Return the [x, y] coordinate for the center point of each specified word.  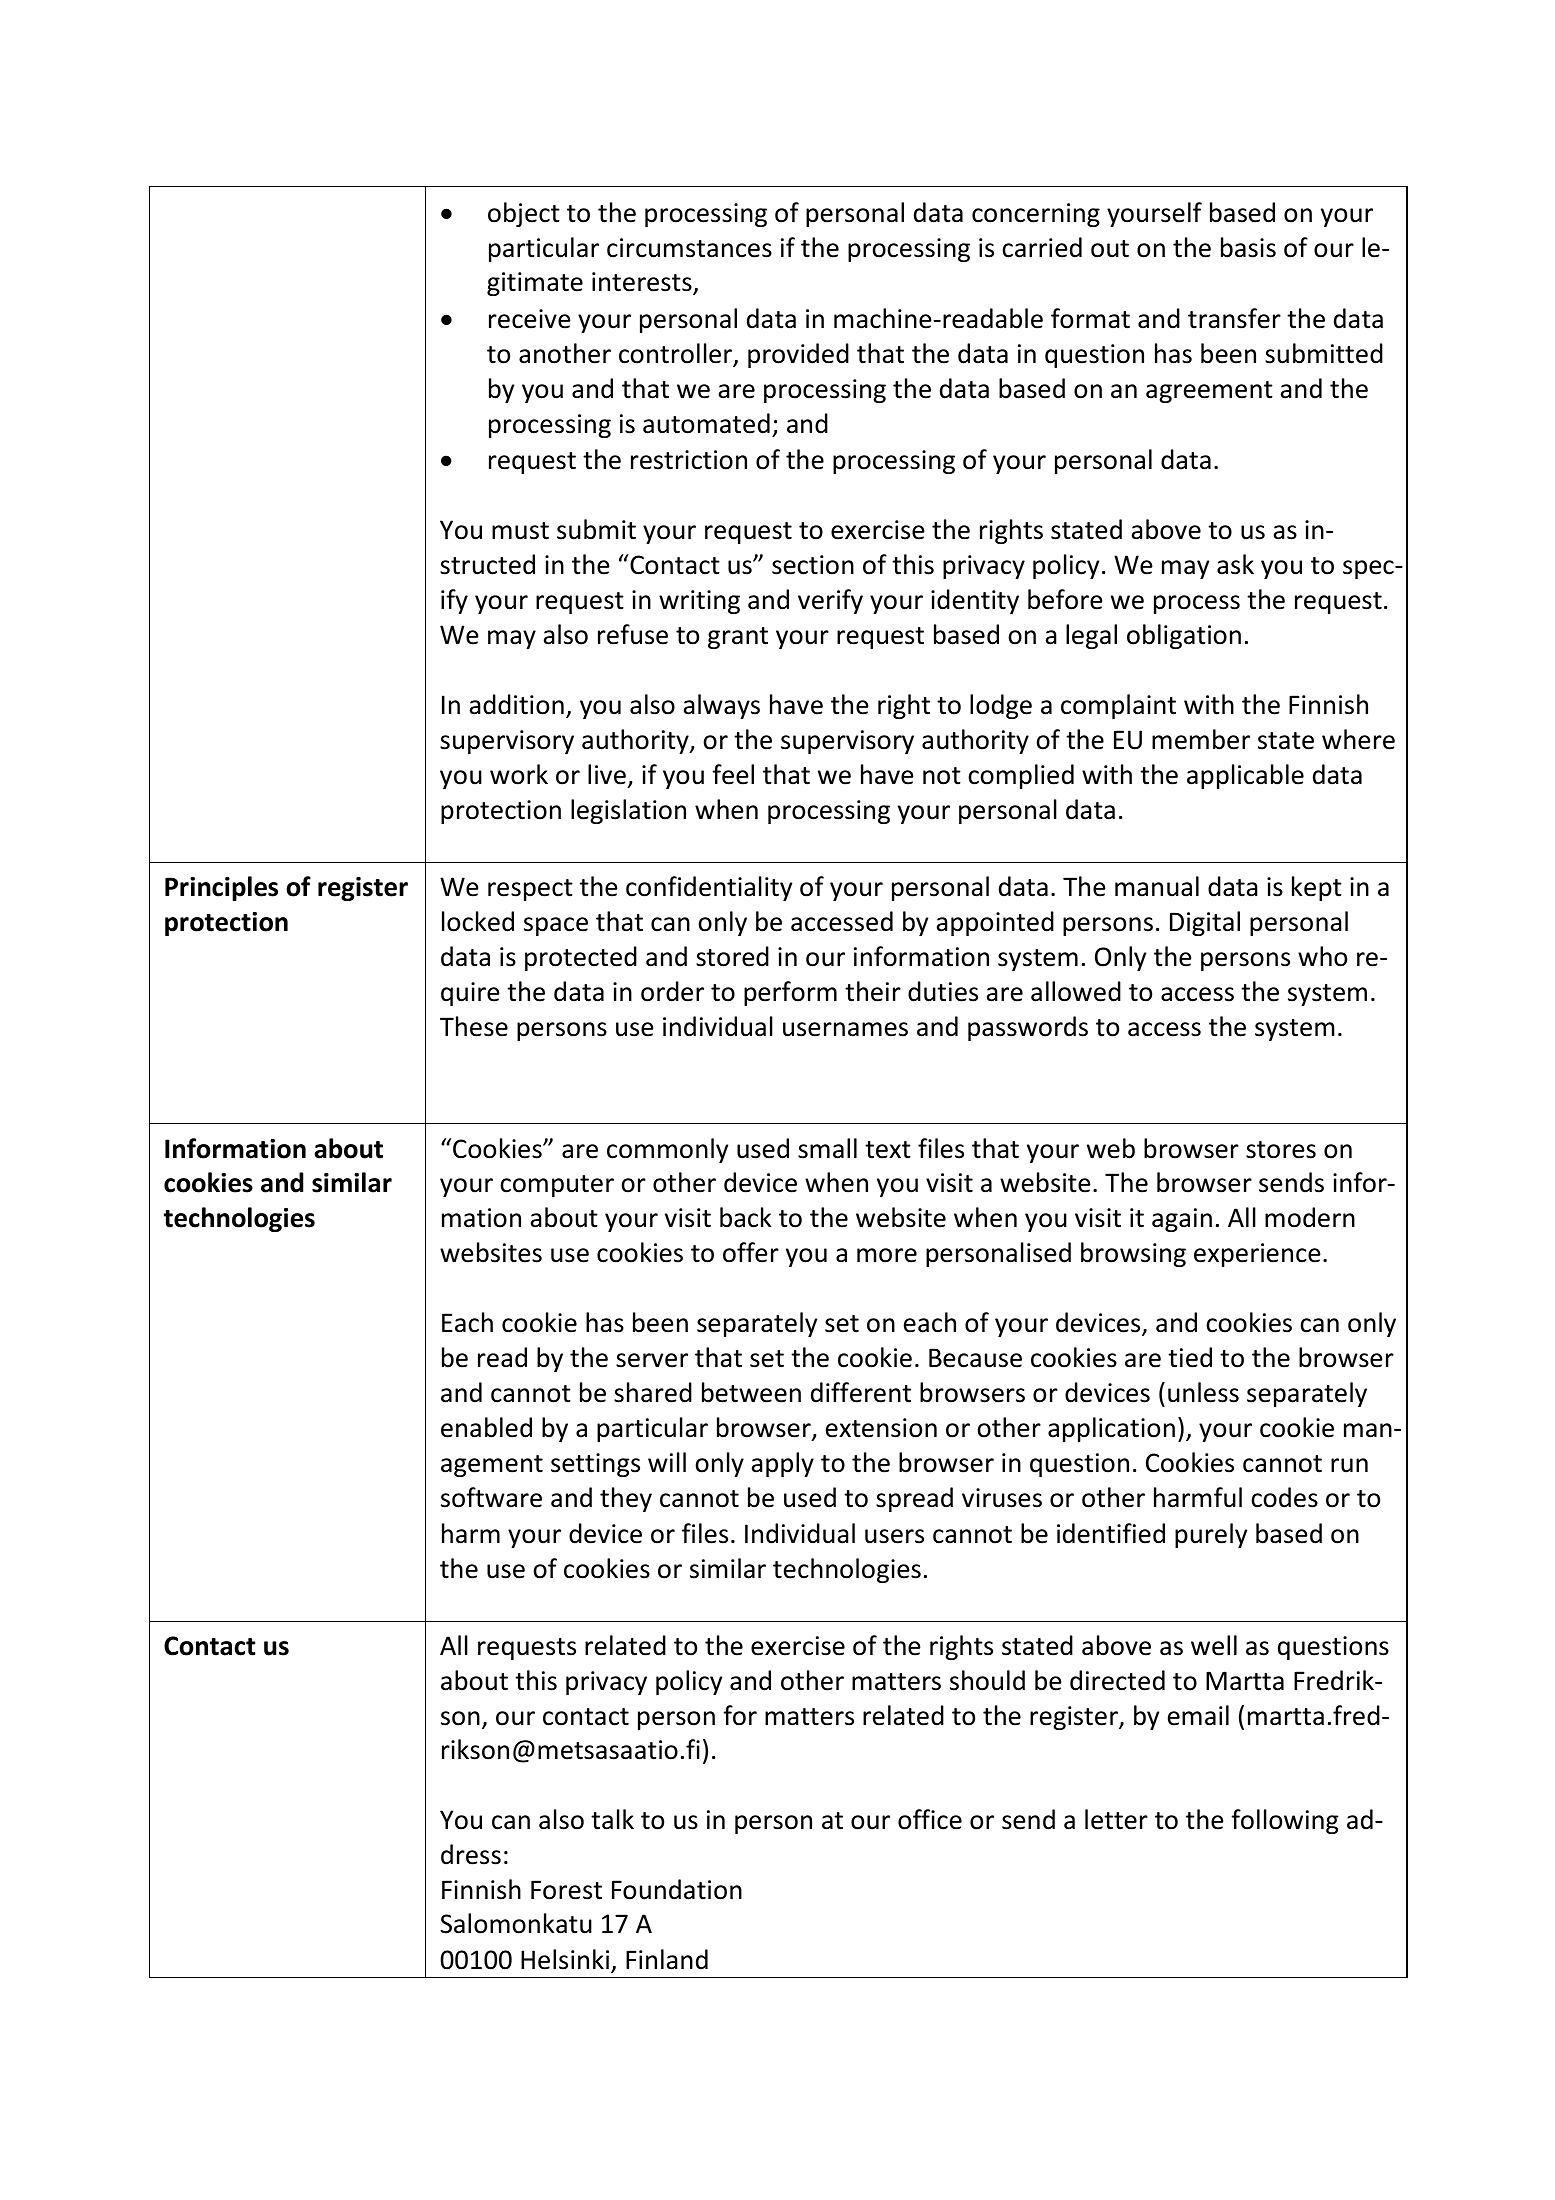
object [524, 214]
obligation [1184, 636]
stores [1281, 1150]
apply [783, 1464]
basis [1248, 247]
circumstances [689, 248]
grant [738, 638]
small [827, 1148]
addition [517, 704]
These [474, 1026]
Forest [566, 1890]
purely [1211, 1535]
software [491, 1497]
